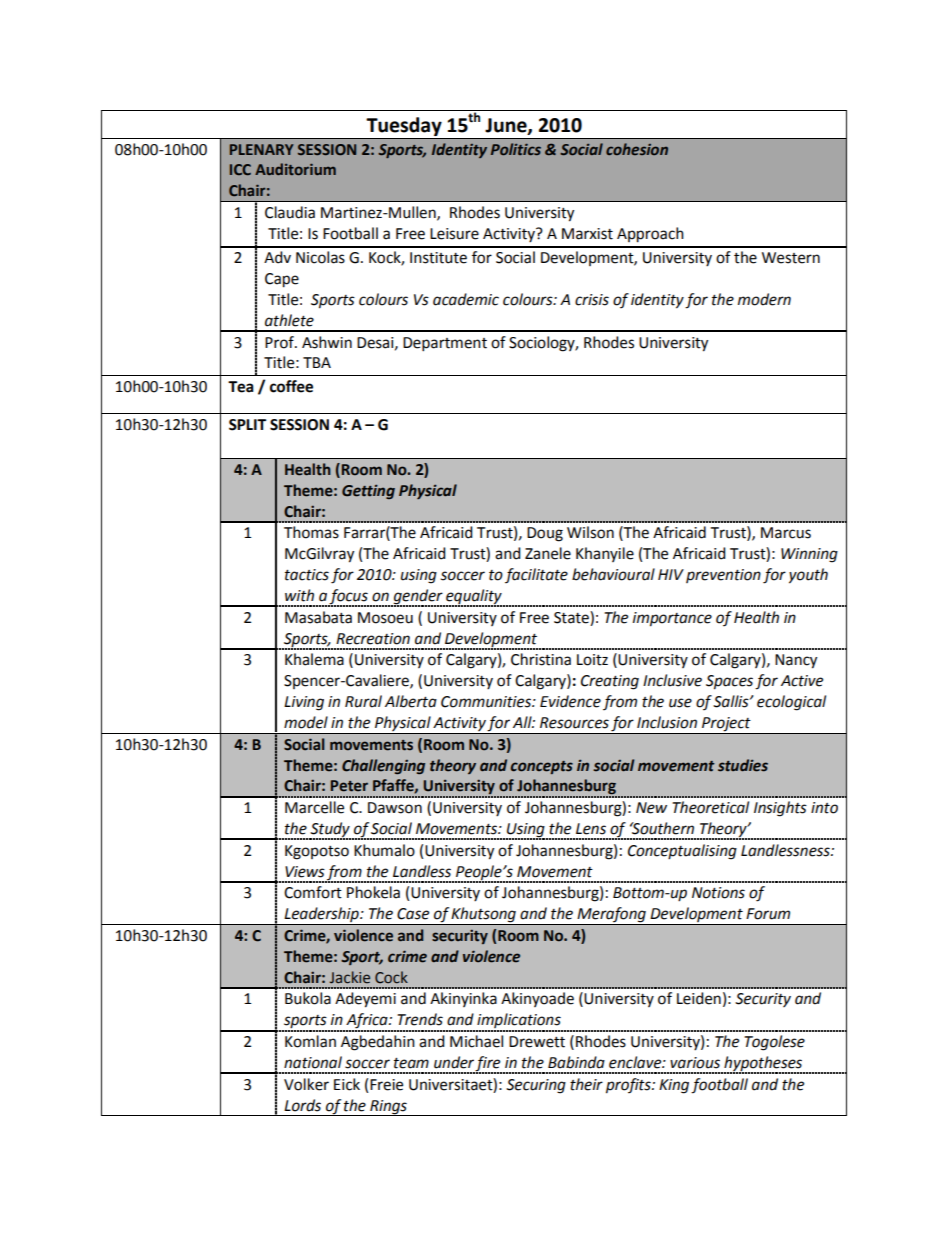 This image has height=1233, width=952. What do you see at coordinates (295, 169) in the image?
I see `Auditorium` at bounding box center [295, 169].
